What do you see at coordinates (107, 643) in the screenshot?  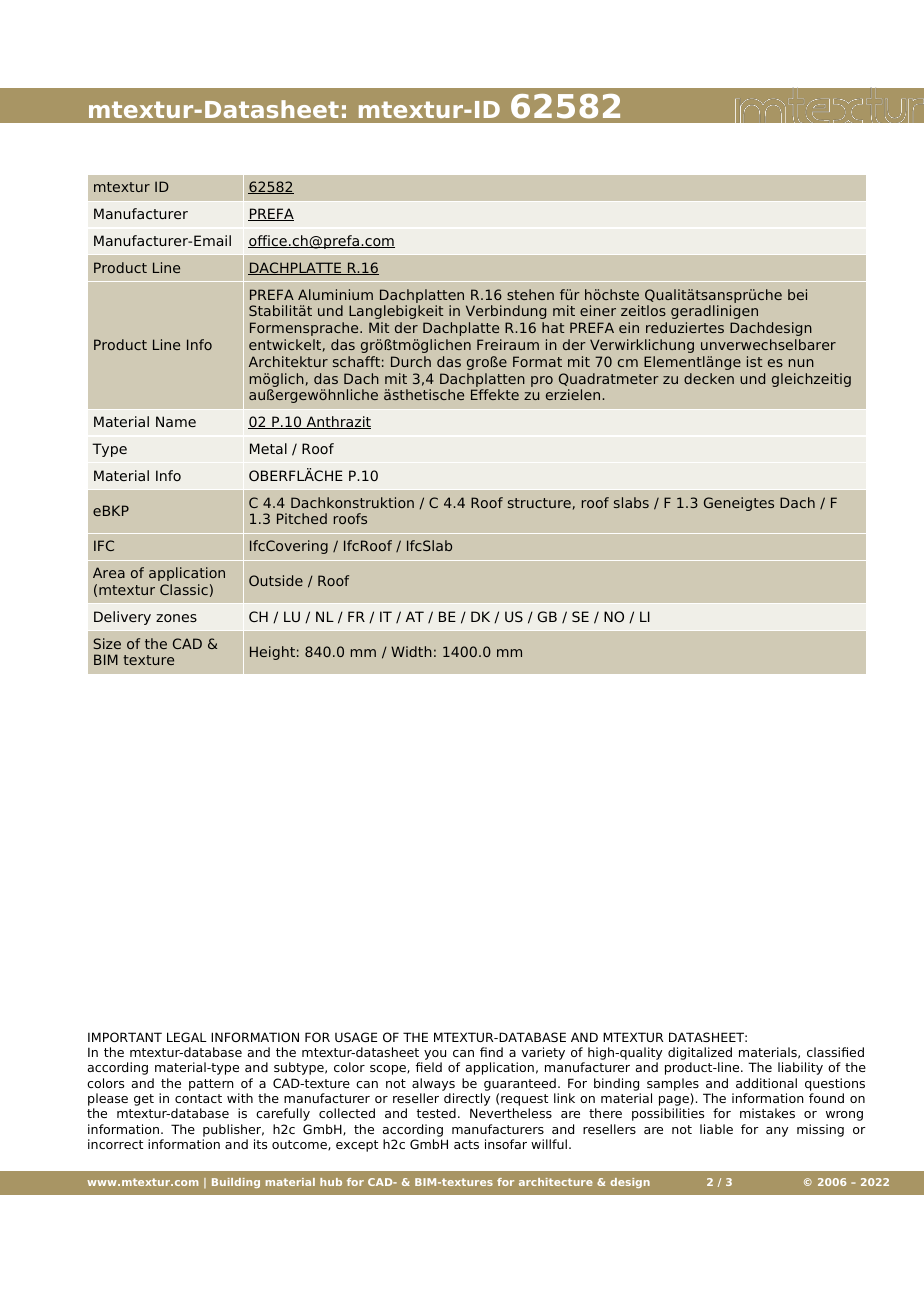 I see `Size` at bounding box center [107, 643].
